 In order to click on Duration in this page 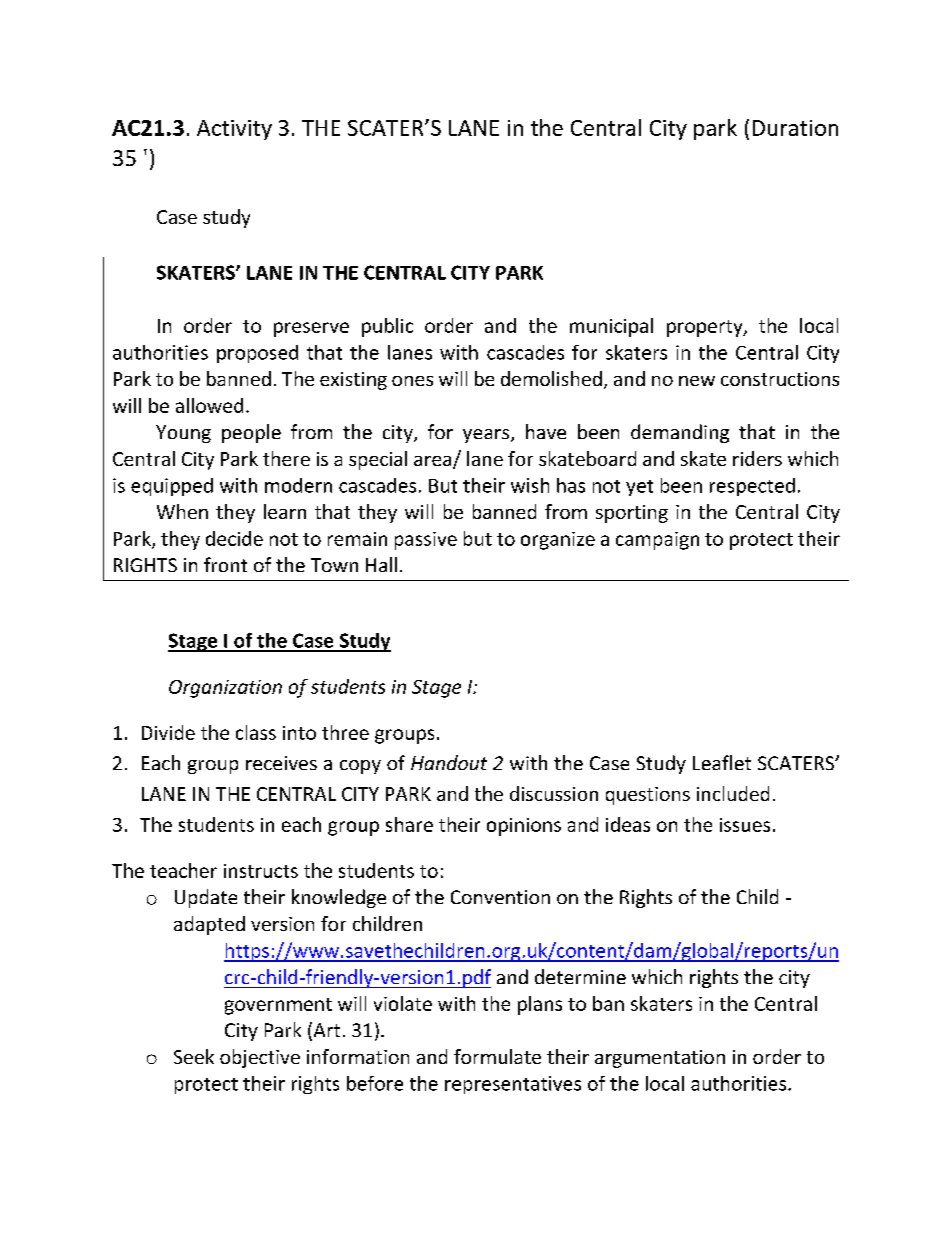, I will do `click(795, 128)`.
